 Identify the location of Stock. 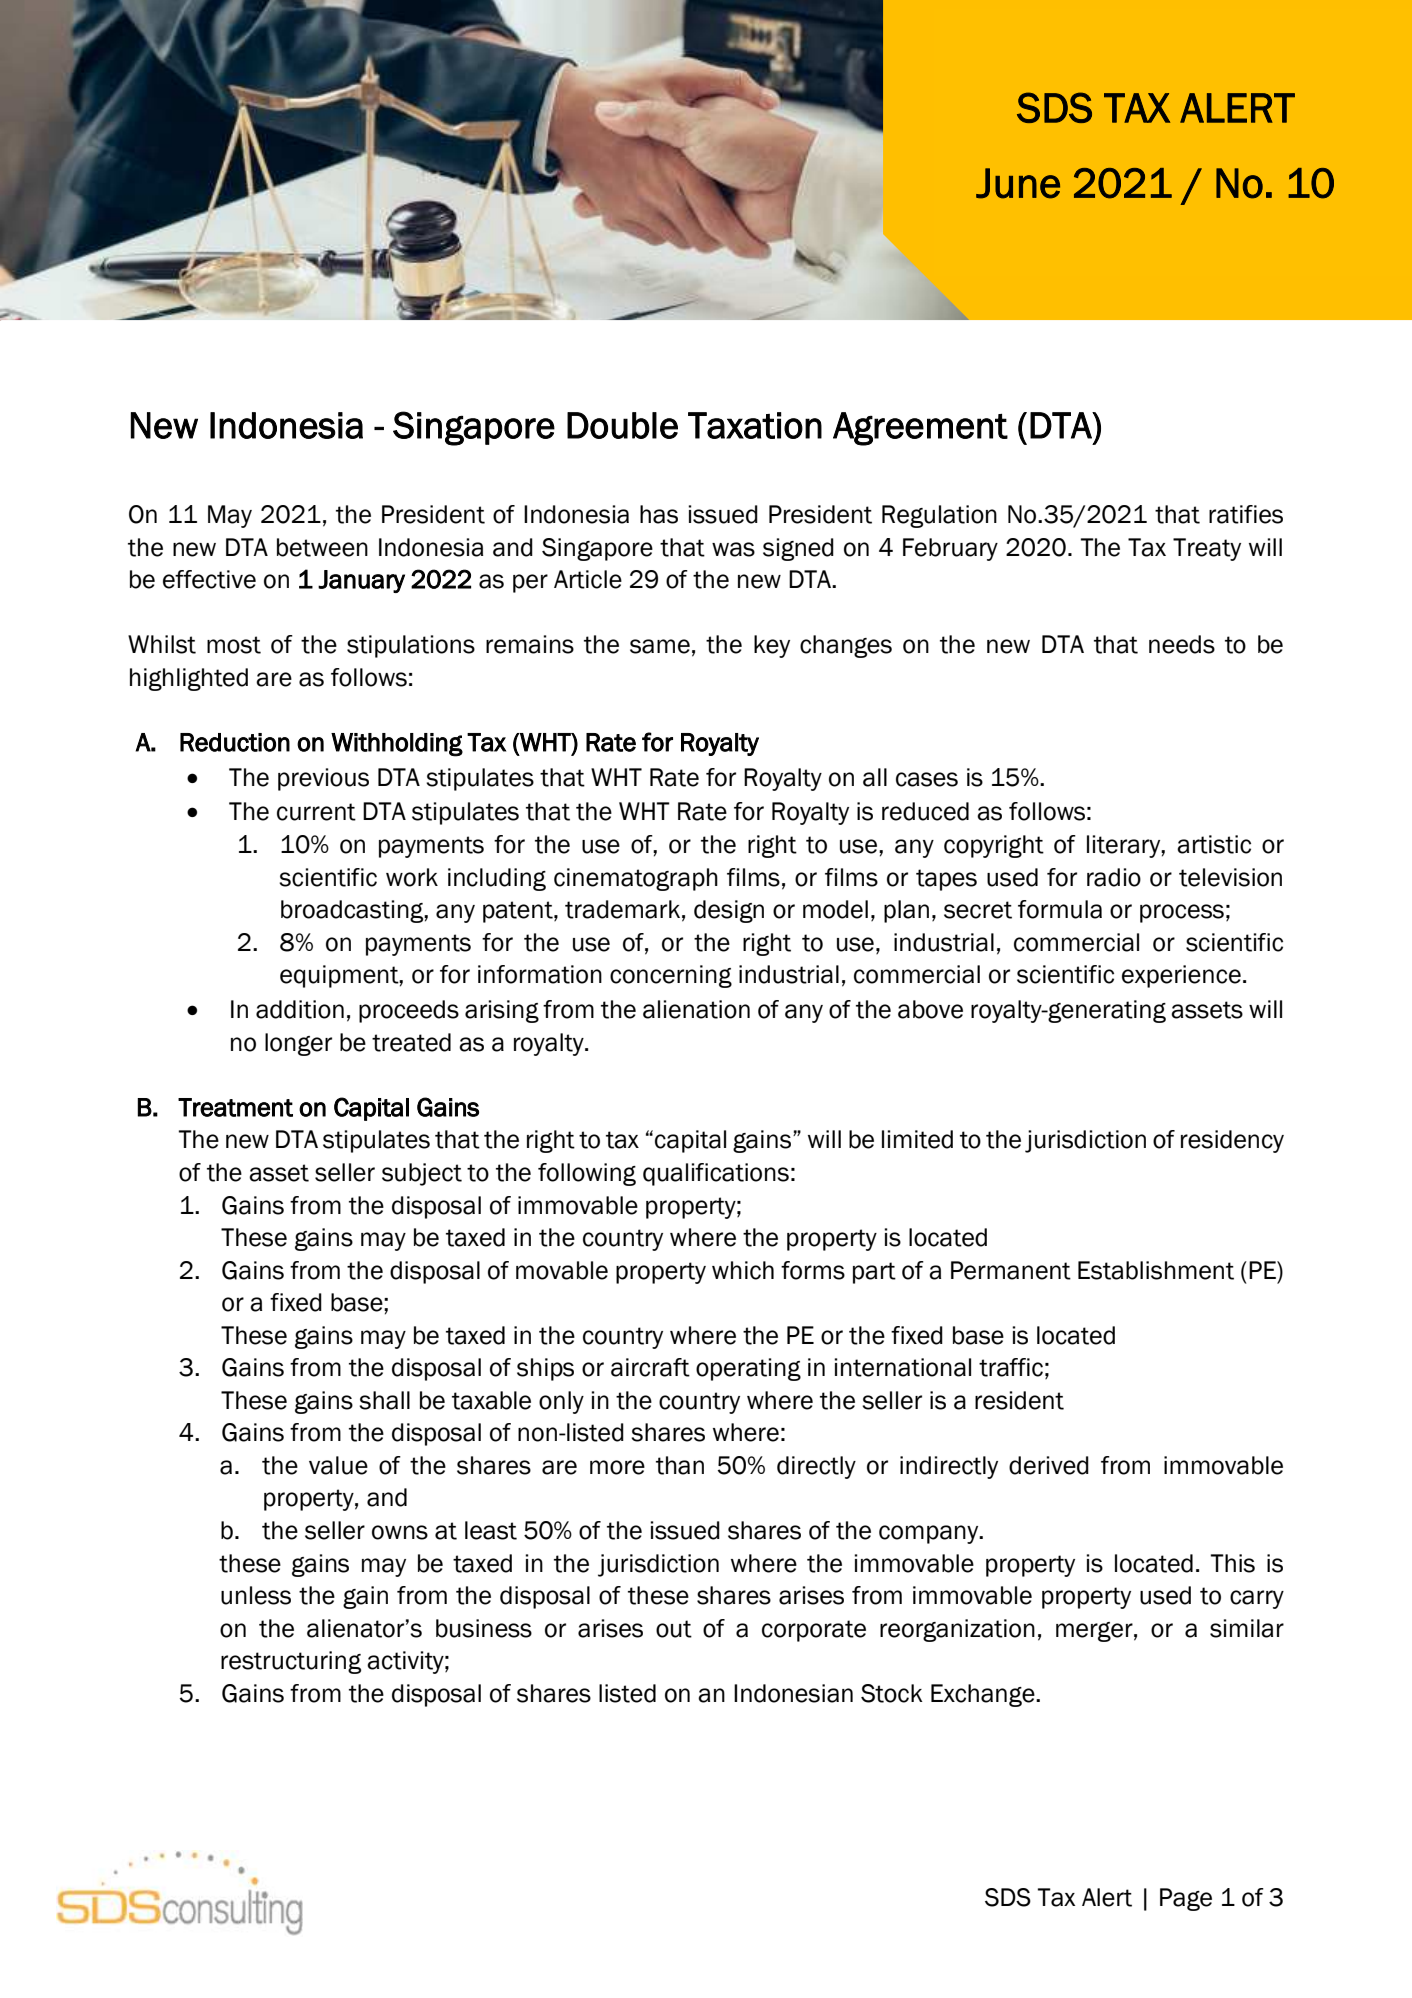
(892, 1693).
